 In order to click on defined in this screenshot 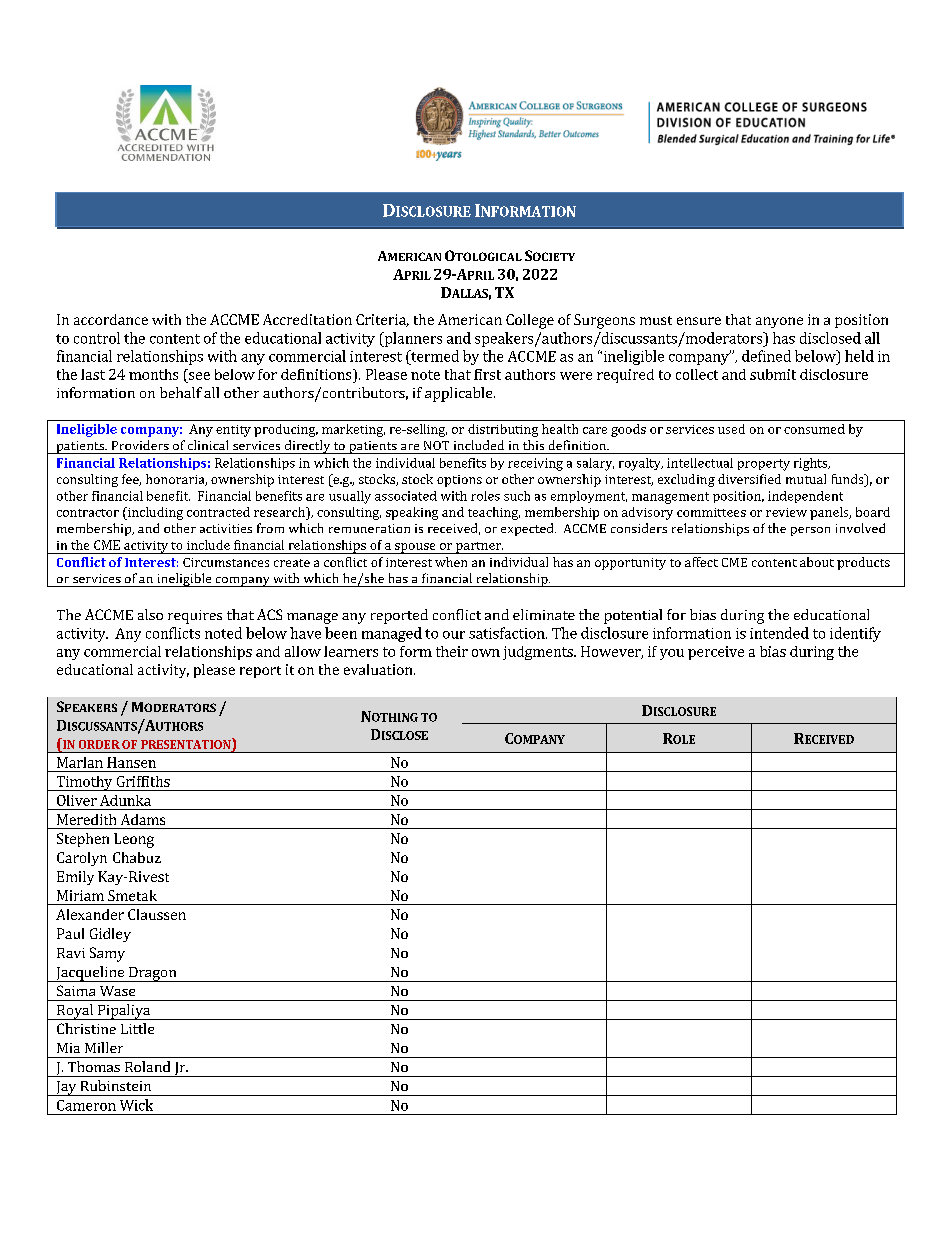, I will do `click(766, 356)`.
